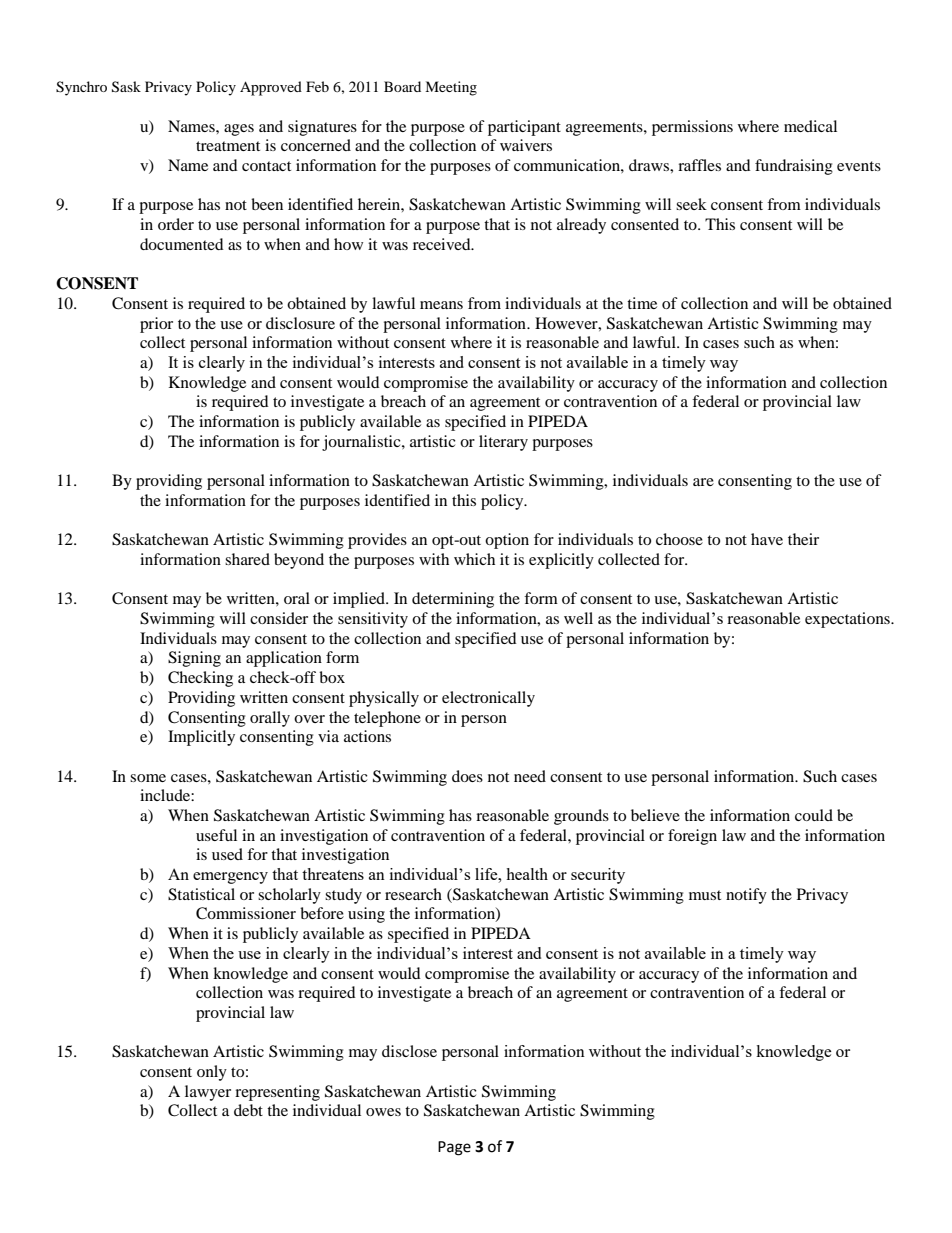 The height and width of the screenshot is (1233, 952). Describe the element at coordinates (705, 895) in the screenshot. I see `must` at that location.
